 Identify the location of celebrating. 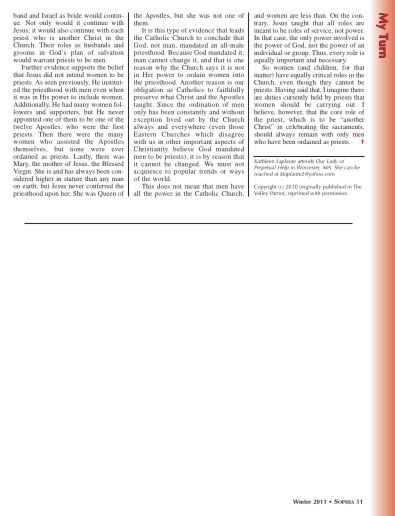
(301, 128).
